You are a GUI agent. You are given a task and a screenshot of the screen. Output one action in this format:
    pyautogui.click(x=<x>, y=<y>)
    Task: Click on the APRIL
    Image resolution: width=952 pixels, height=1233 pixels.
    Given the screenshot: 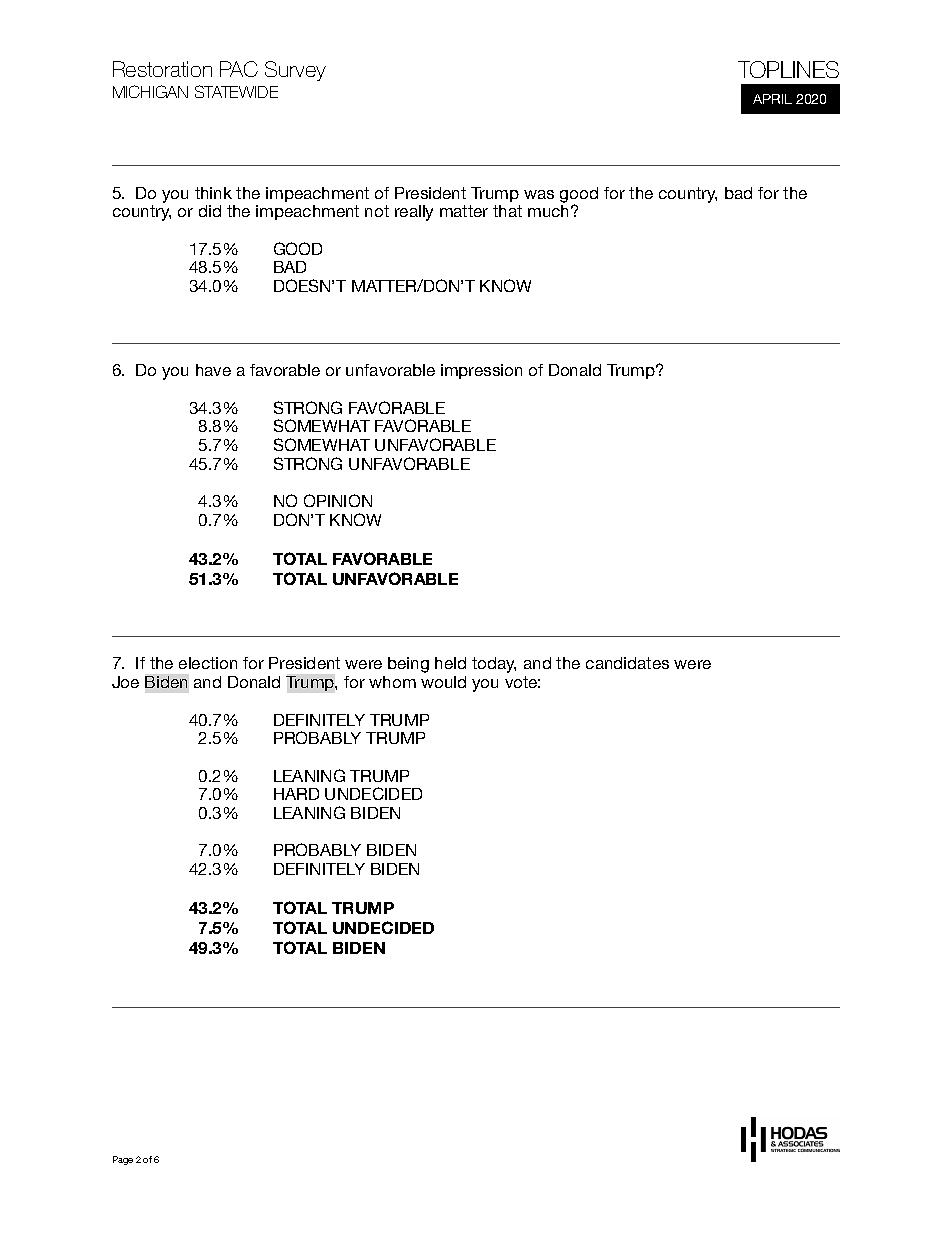 What is the action you would take?
    pyautogui.click(x=772, y=99)
